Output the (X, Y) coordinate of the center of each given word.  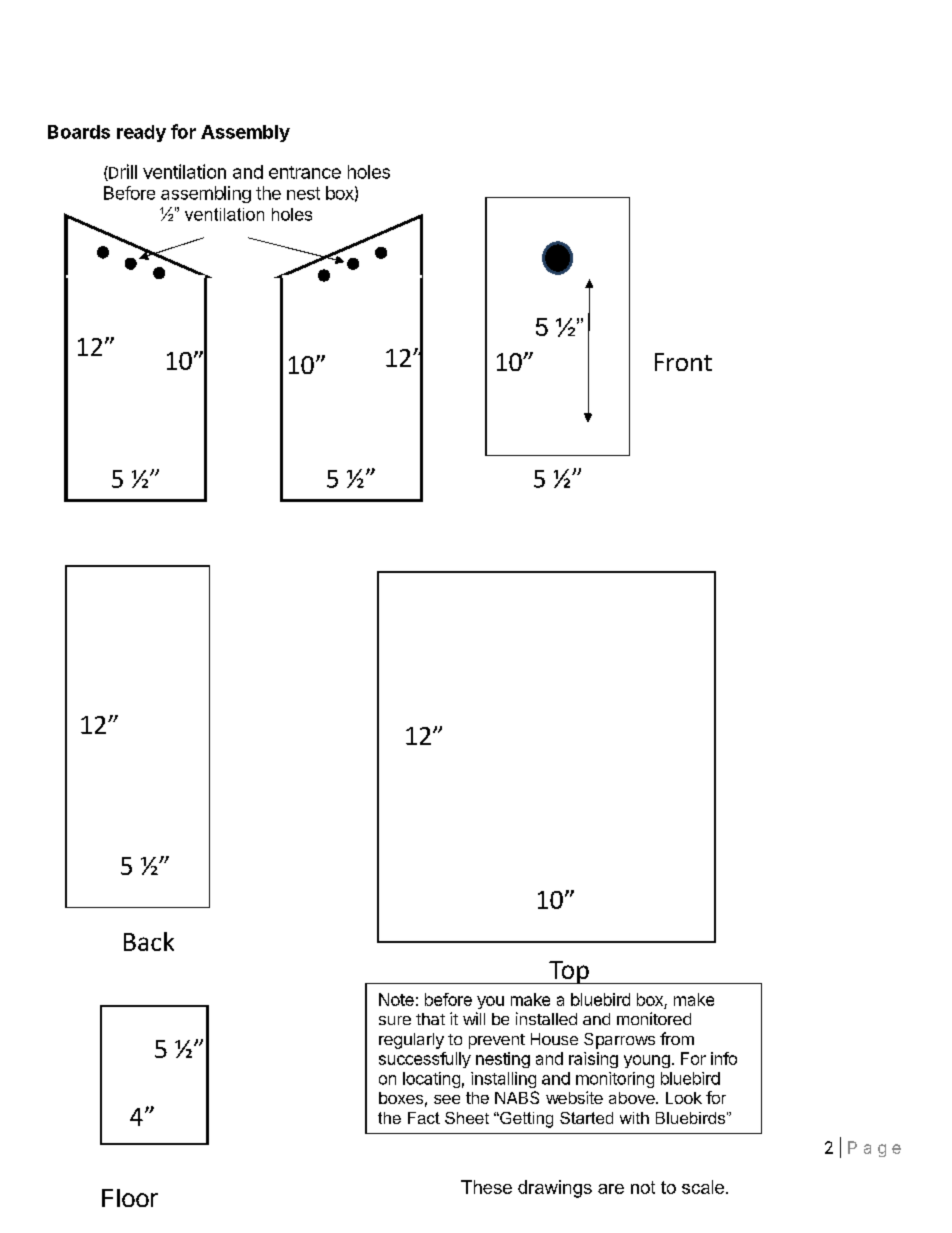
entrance (305, 172)
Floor (130, 1198)
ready (141, 133)
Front (683, 362)
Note (396, 999)
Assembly (245, 133)
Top (569, 972)
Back (149, 941)
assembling (206, 194)
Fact (424, 1118)
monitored (654, 1018)
